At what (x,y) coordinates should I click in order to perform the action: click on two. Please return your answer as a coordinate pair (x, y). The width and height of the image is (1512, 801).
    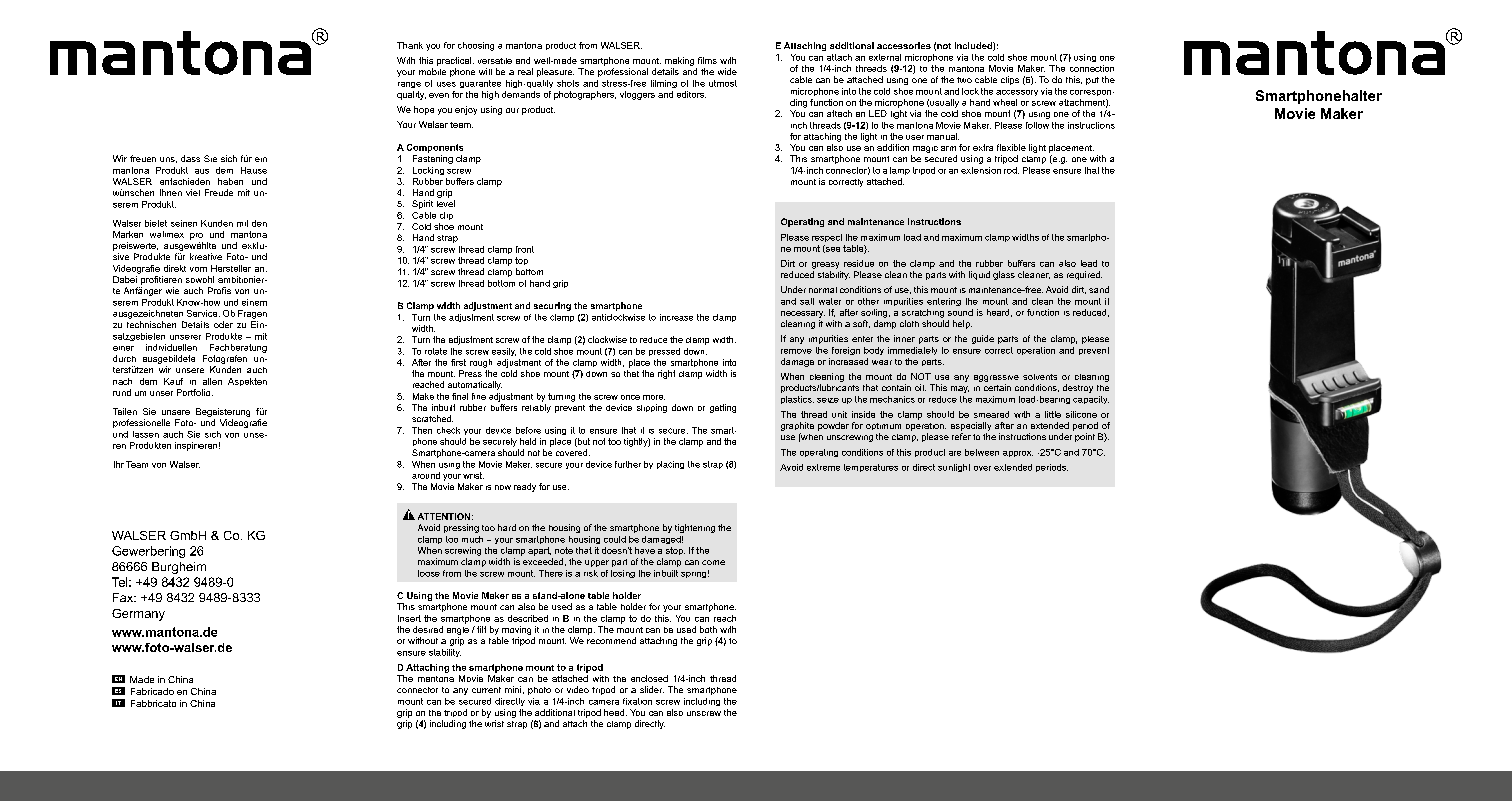
    Looking at the image, I should click on (964, 80).
